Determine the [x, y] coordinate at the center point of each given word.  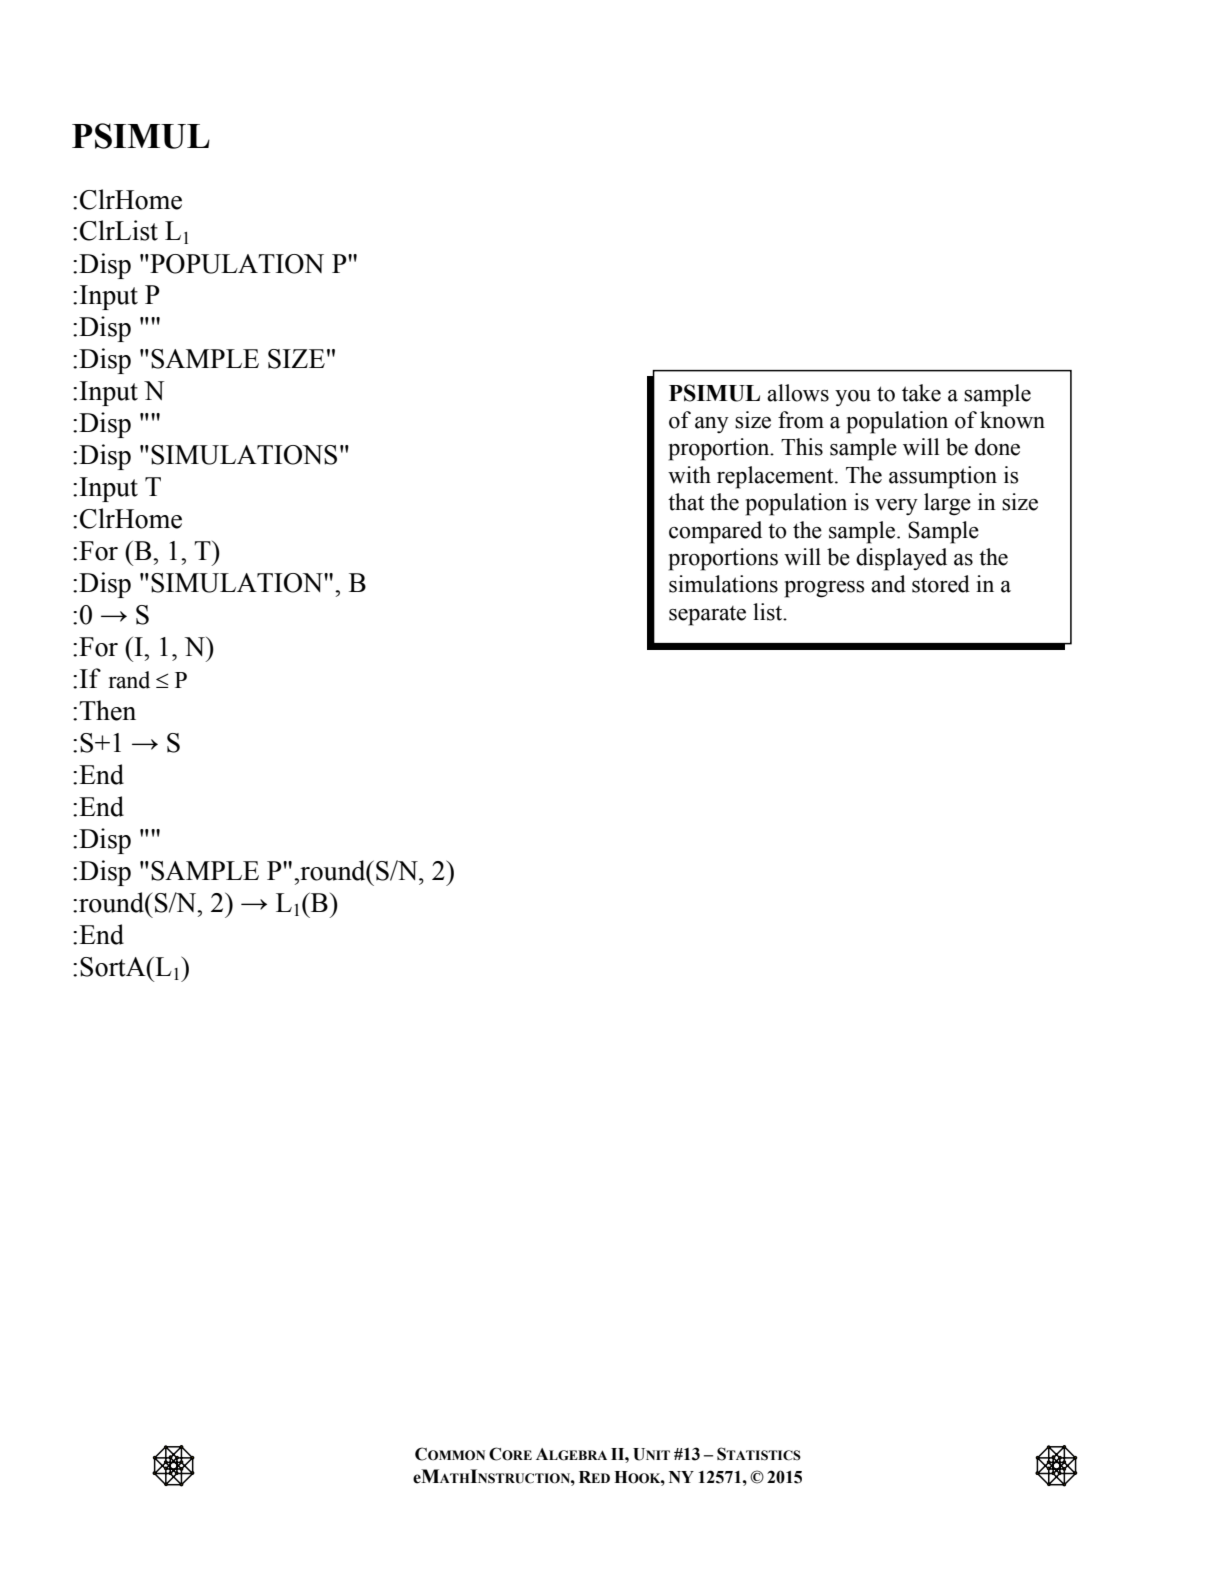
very [896, 507]
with [689, 475]
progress [824, 589]
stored [941, 584]
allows [798, 393]
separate [707, 616]
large [947, 504]
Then [107, 710]
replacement [776, 477]
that [686, 502]
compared [715, 532]
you [853, 398]
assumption [943, 477]
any [712, 425]
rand [129, 680]
